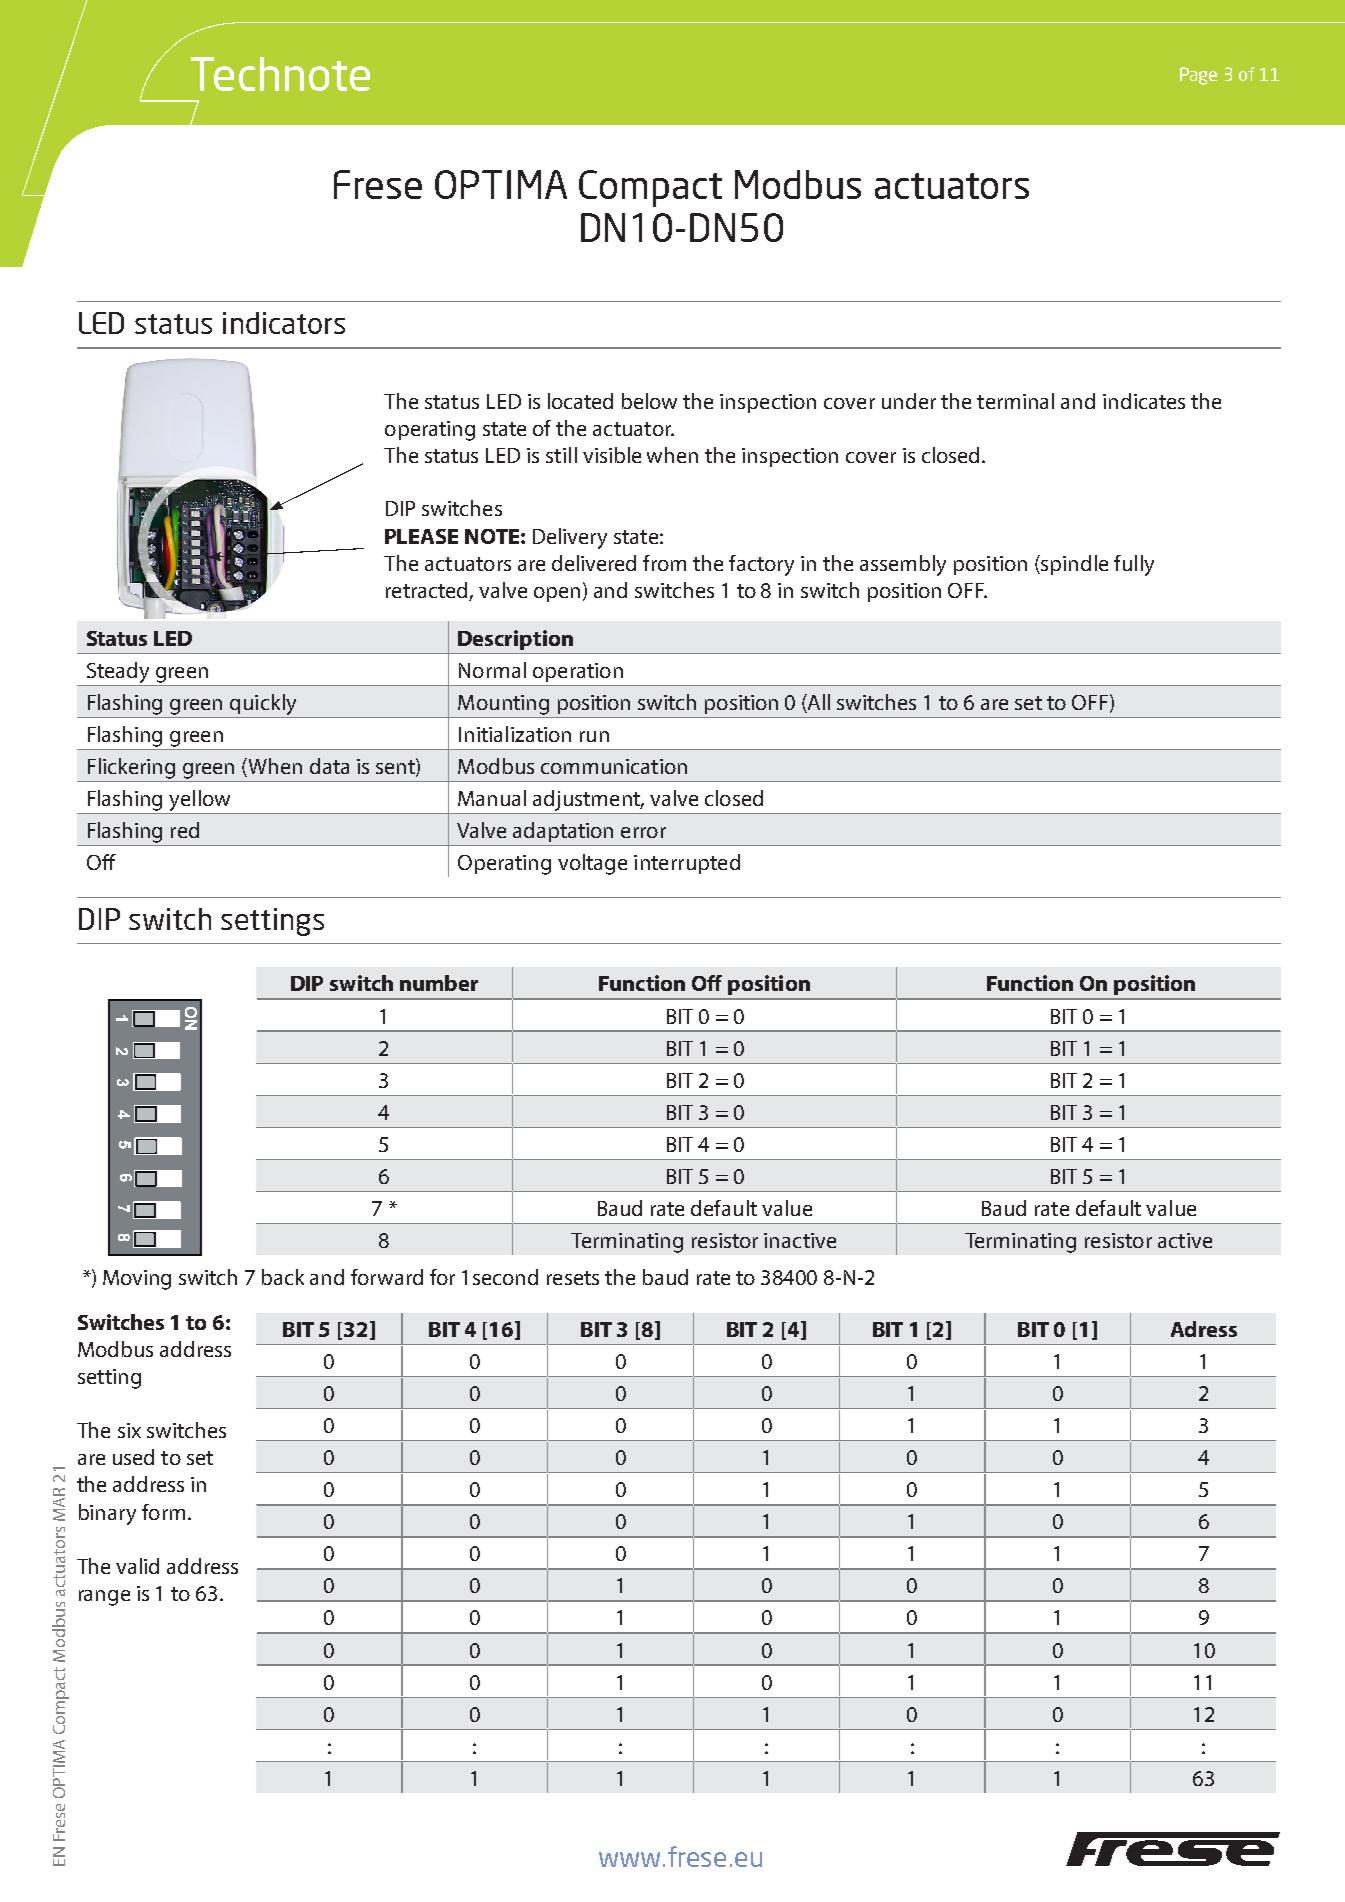 This document has width=1345, height=1902. Describe the element at coordinates (643, 832) in the document. I see `error` at that location.
